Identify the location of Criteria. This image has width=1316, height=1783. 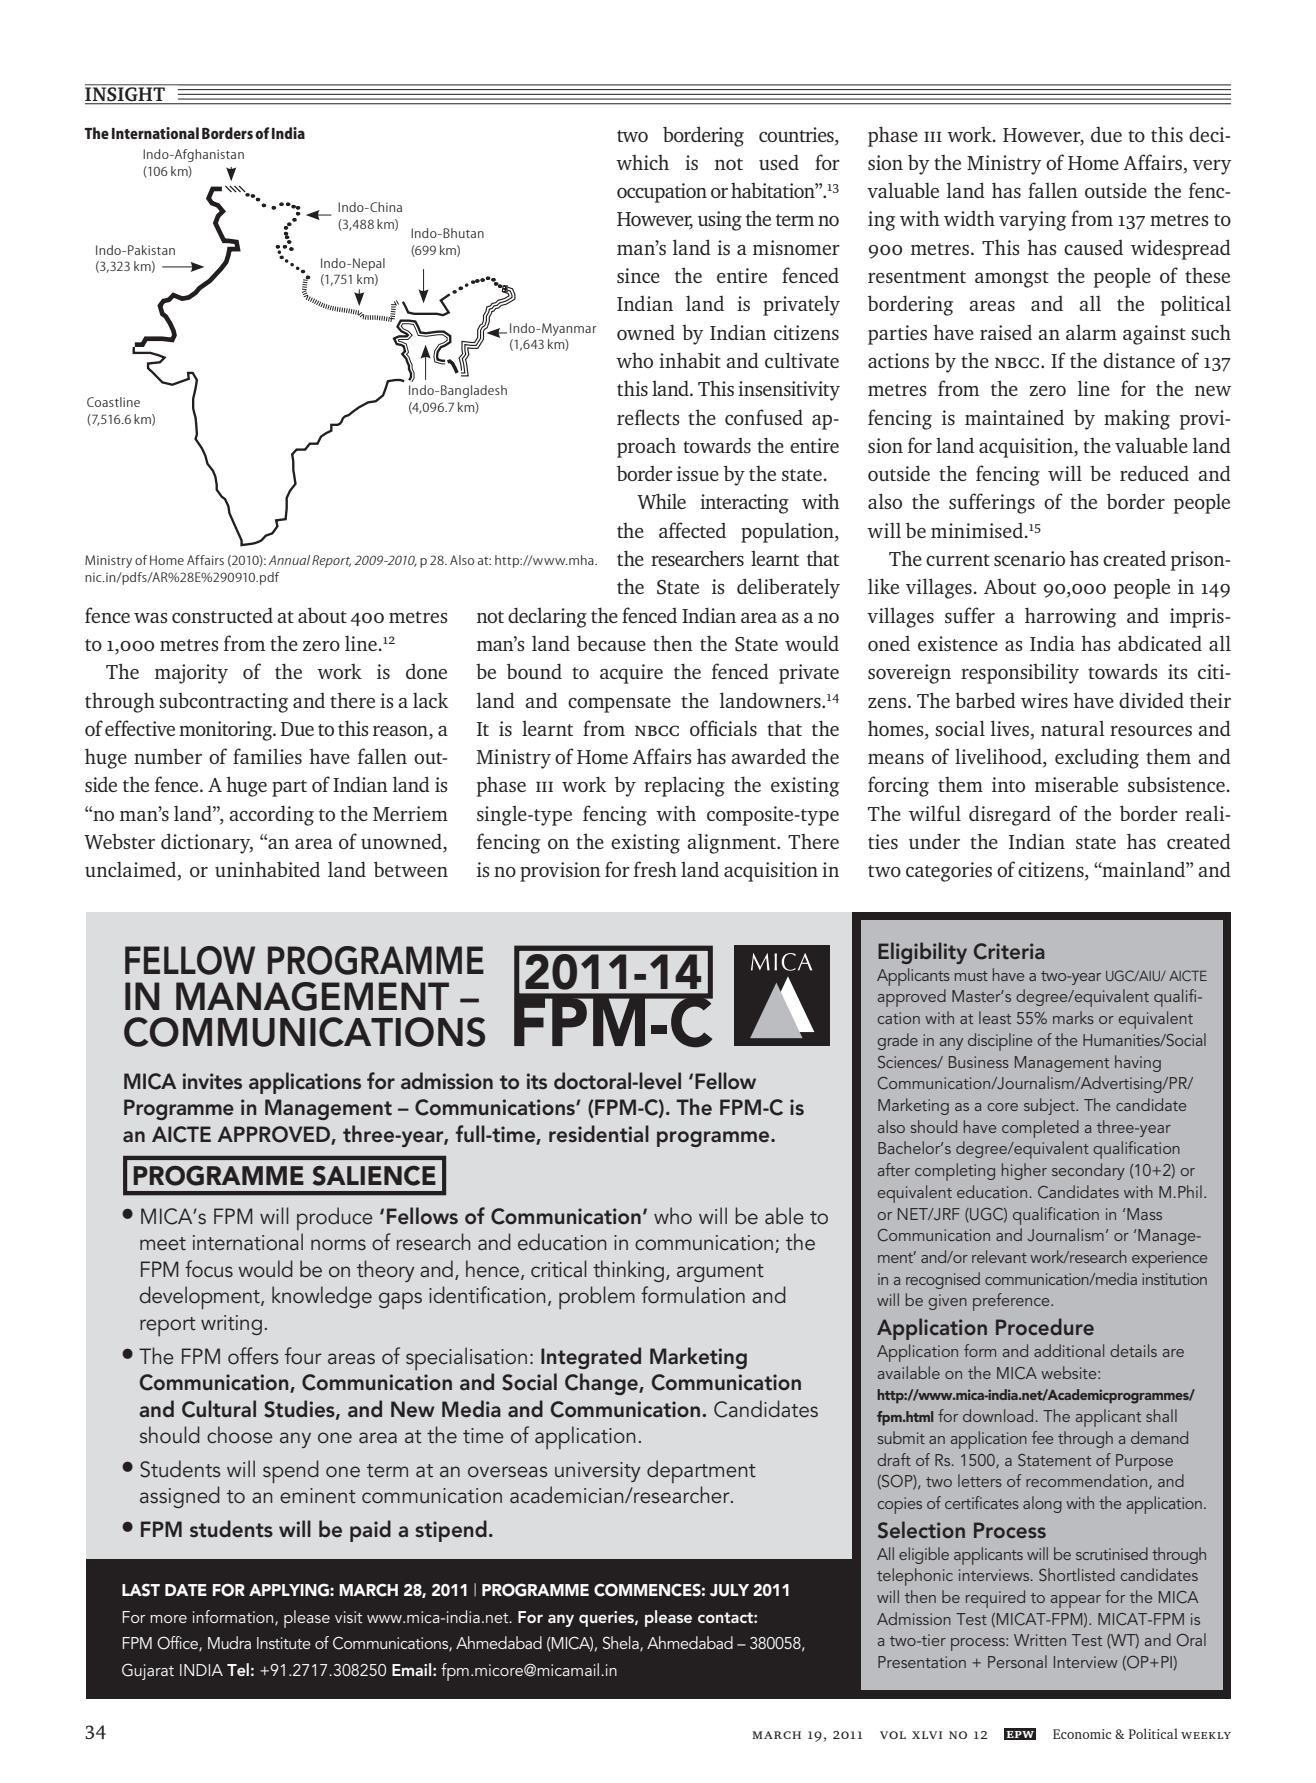
(1009, 951).
